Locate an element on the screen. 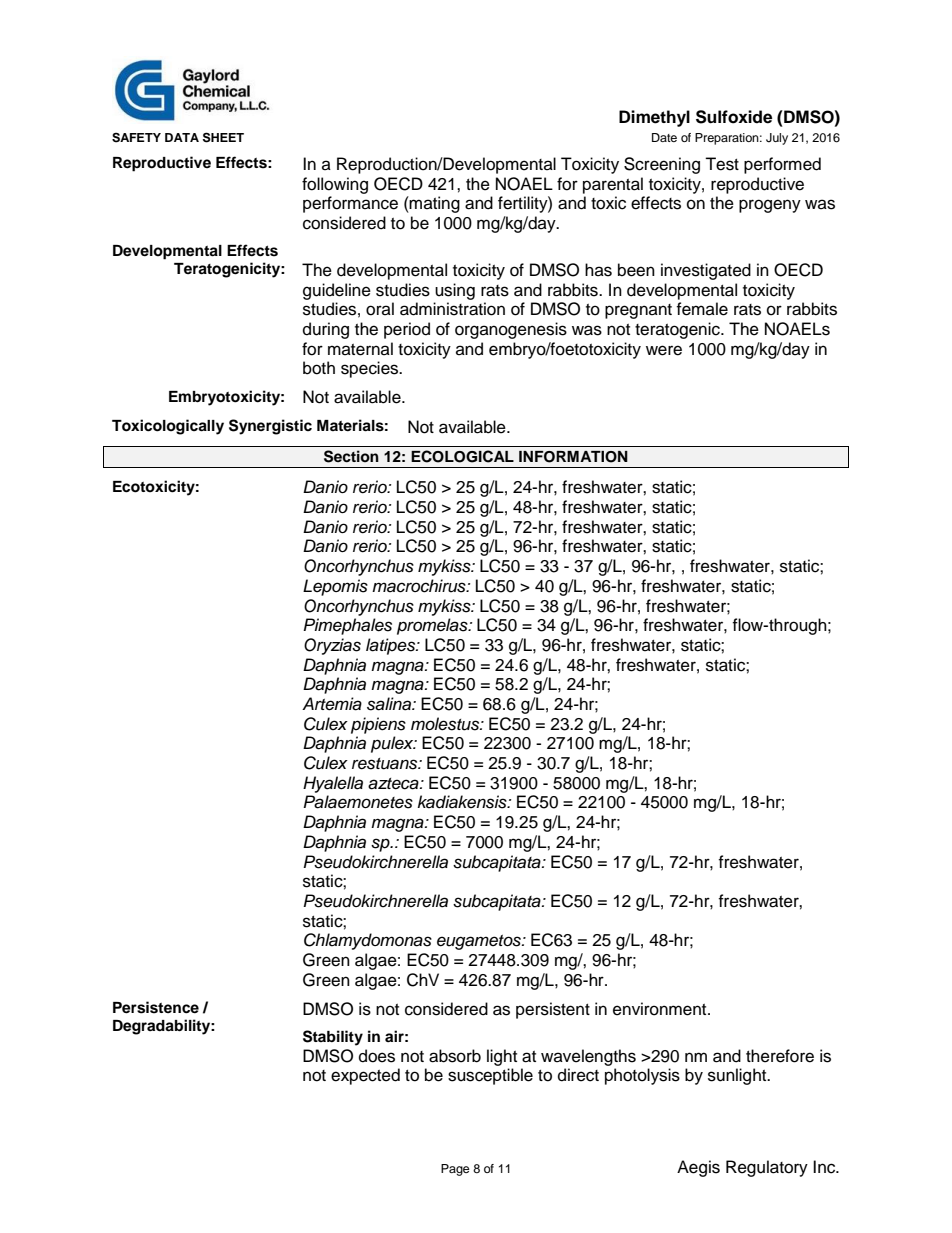 The width and height of the screenshot is (952, 1233). Synergistic is located at coordinates (270, 427).
